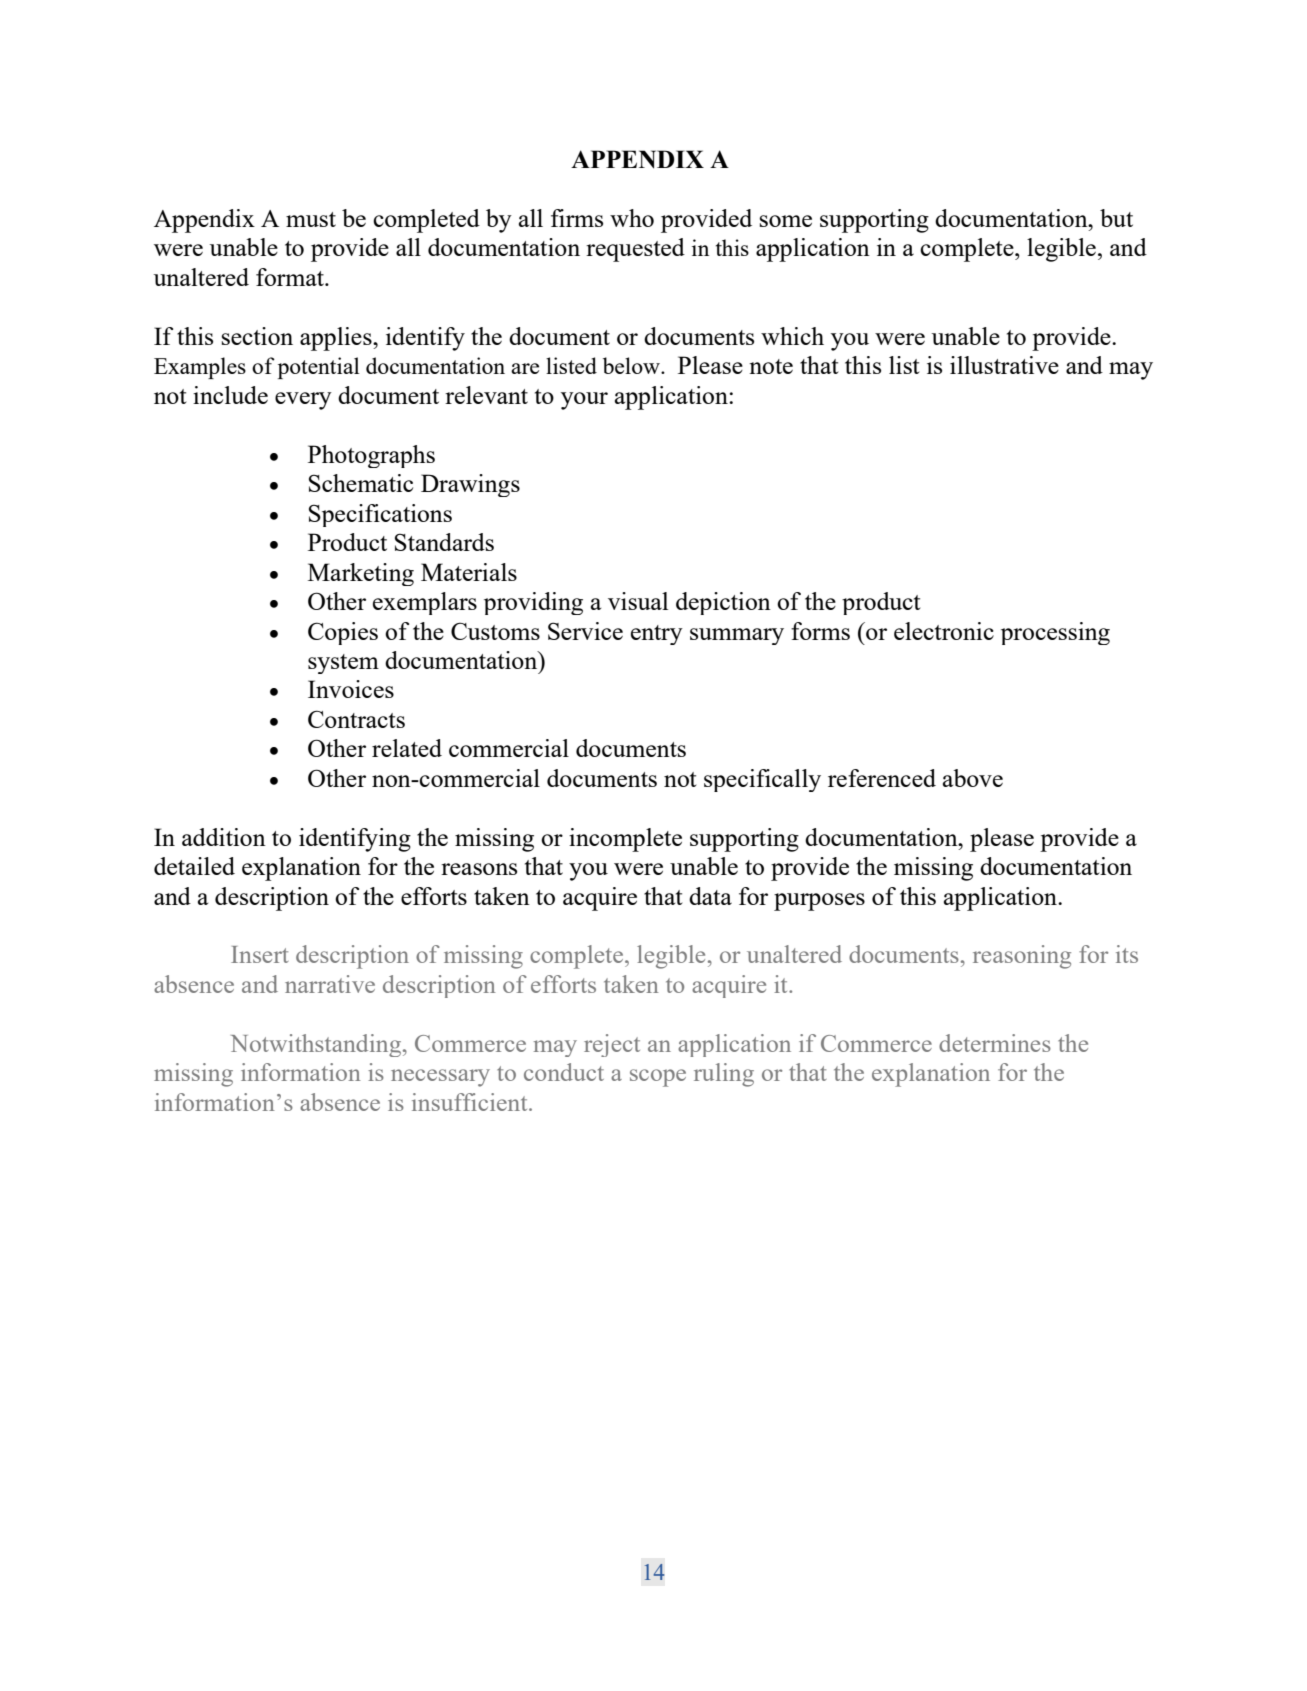 Image resolution: width=1307 pixels, height=1691 pixels. What do you see at coordinates (224, 837) in the image?
I see `addition` at bounding box center [224, 837].
